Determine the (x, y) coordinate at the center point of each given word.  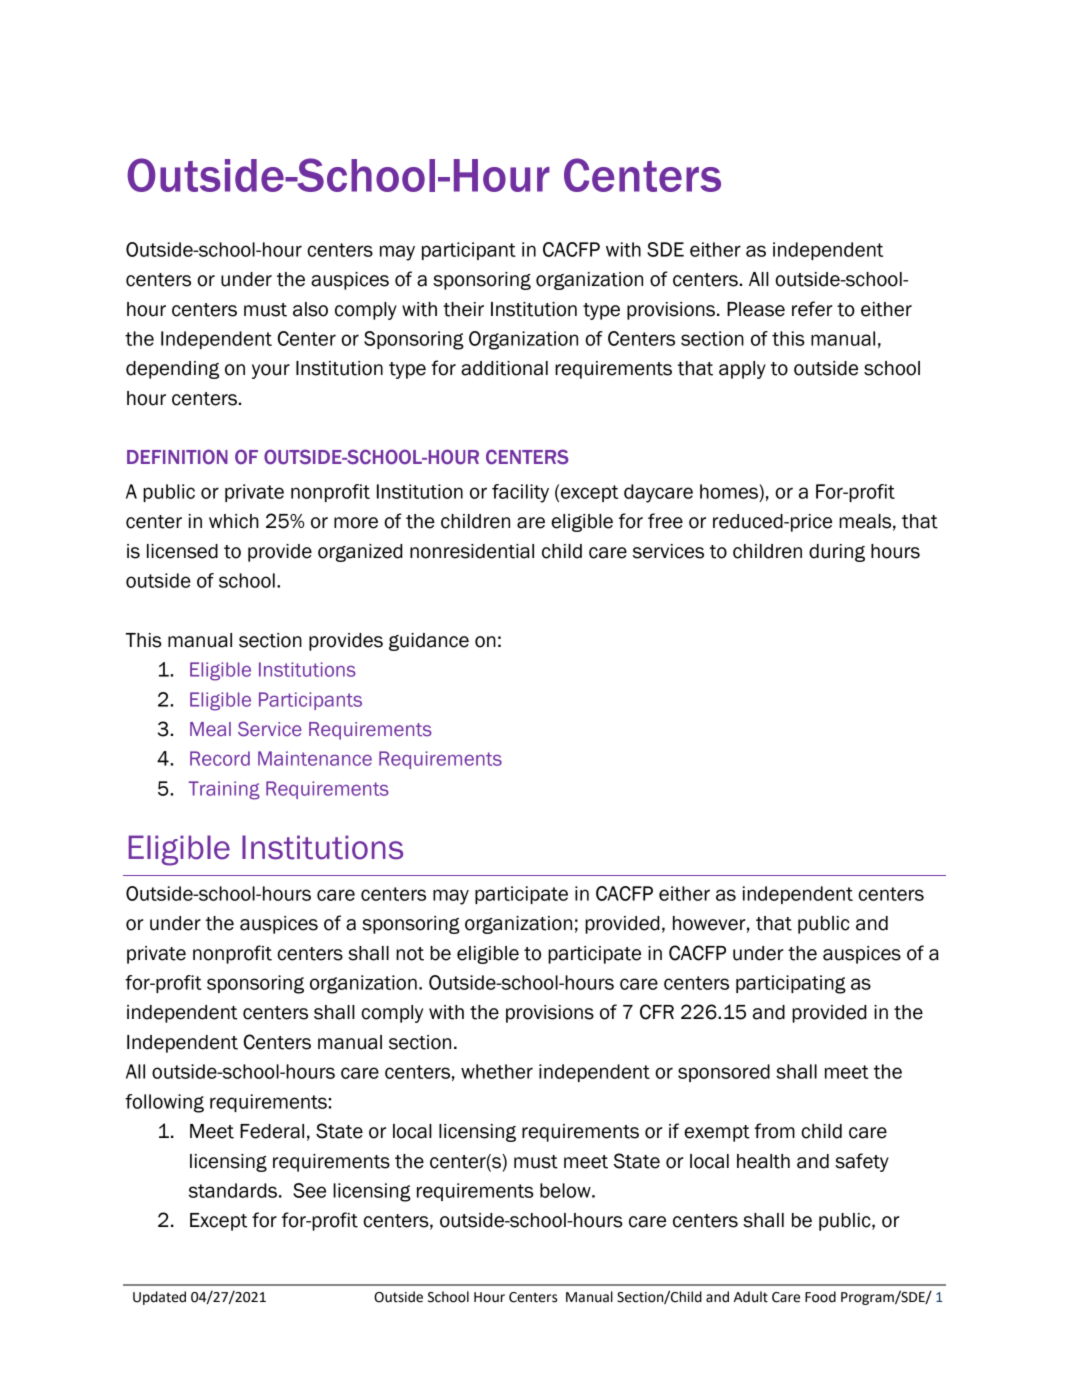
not (410, 954)
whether (497, 1071)
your (271, 371)
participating (791, 984)
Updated (159, 1298)
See (309, 1190)
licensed (182, 551)
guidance (429, 642)
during (837, 553)
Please (756, 309)
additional (504, 368)
